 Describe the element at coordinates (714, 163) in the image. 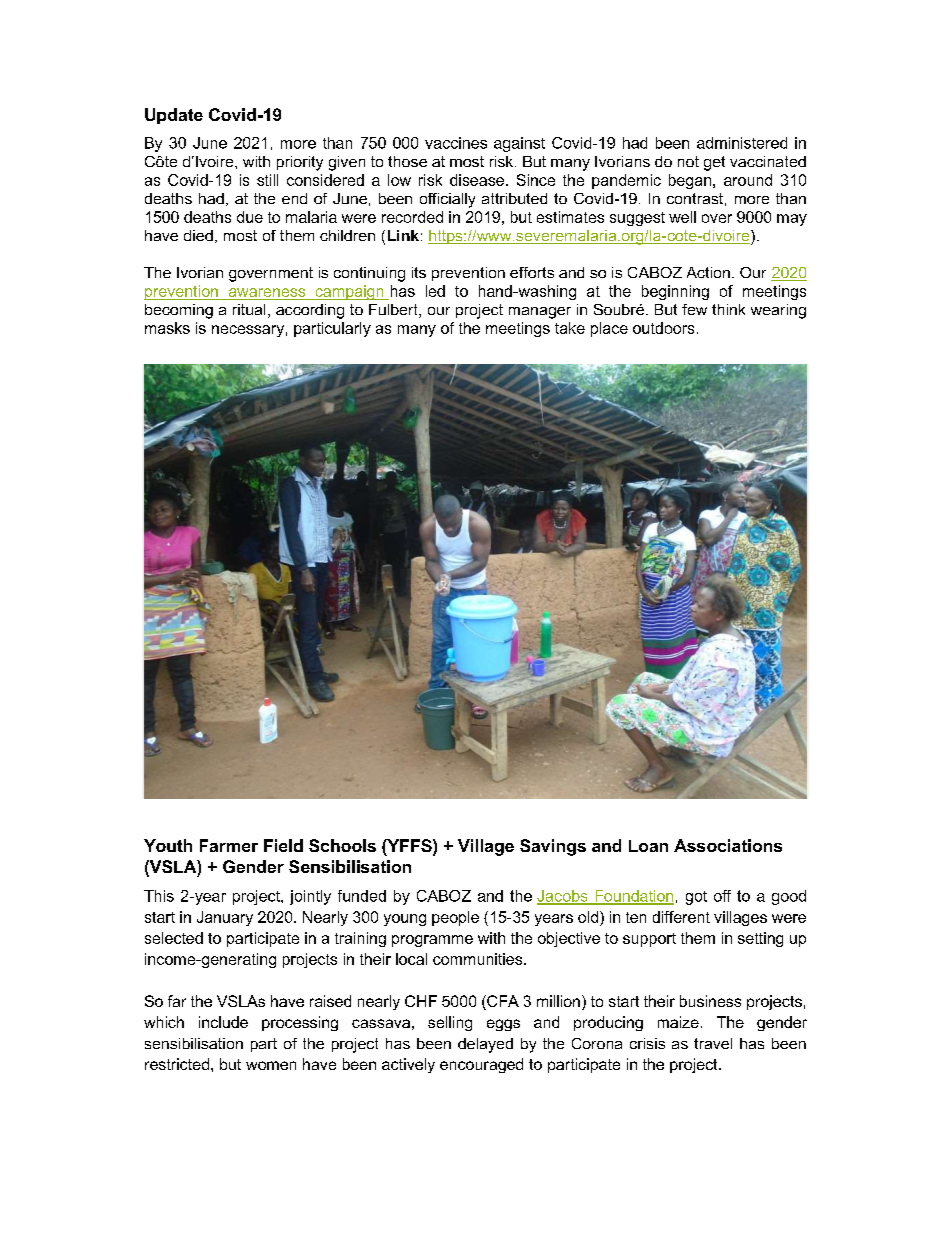

I see `get` at that location.
